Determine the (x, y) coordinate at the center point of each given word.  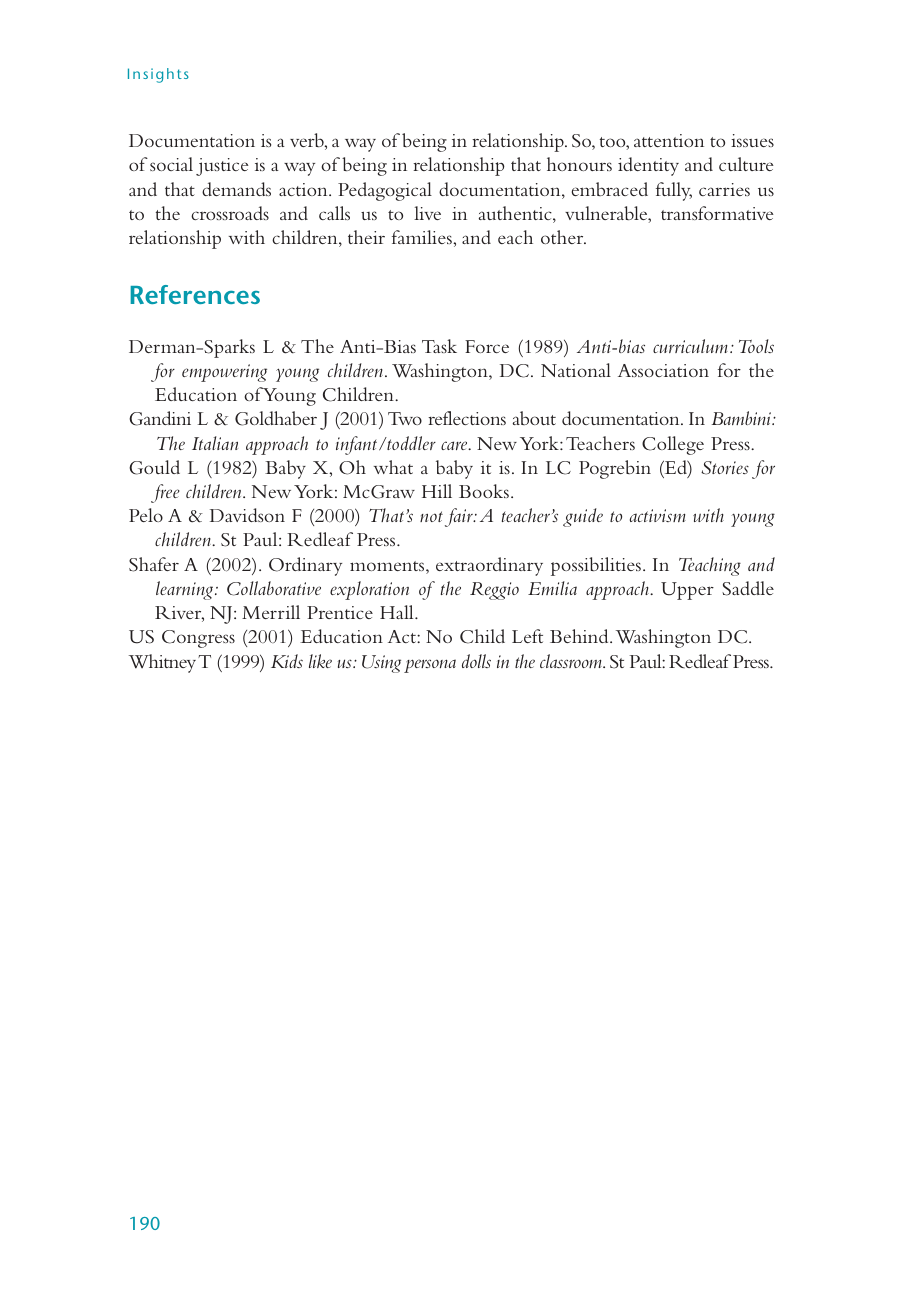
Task (439, 346)
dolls (476, 661)
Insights (158, 75)
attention (669, 140)
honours (579, 164)
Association (663, 370)
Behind (580, 636)
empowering (224, 373)
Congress (198, 639)
